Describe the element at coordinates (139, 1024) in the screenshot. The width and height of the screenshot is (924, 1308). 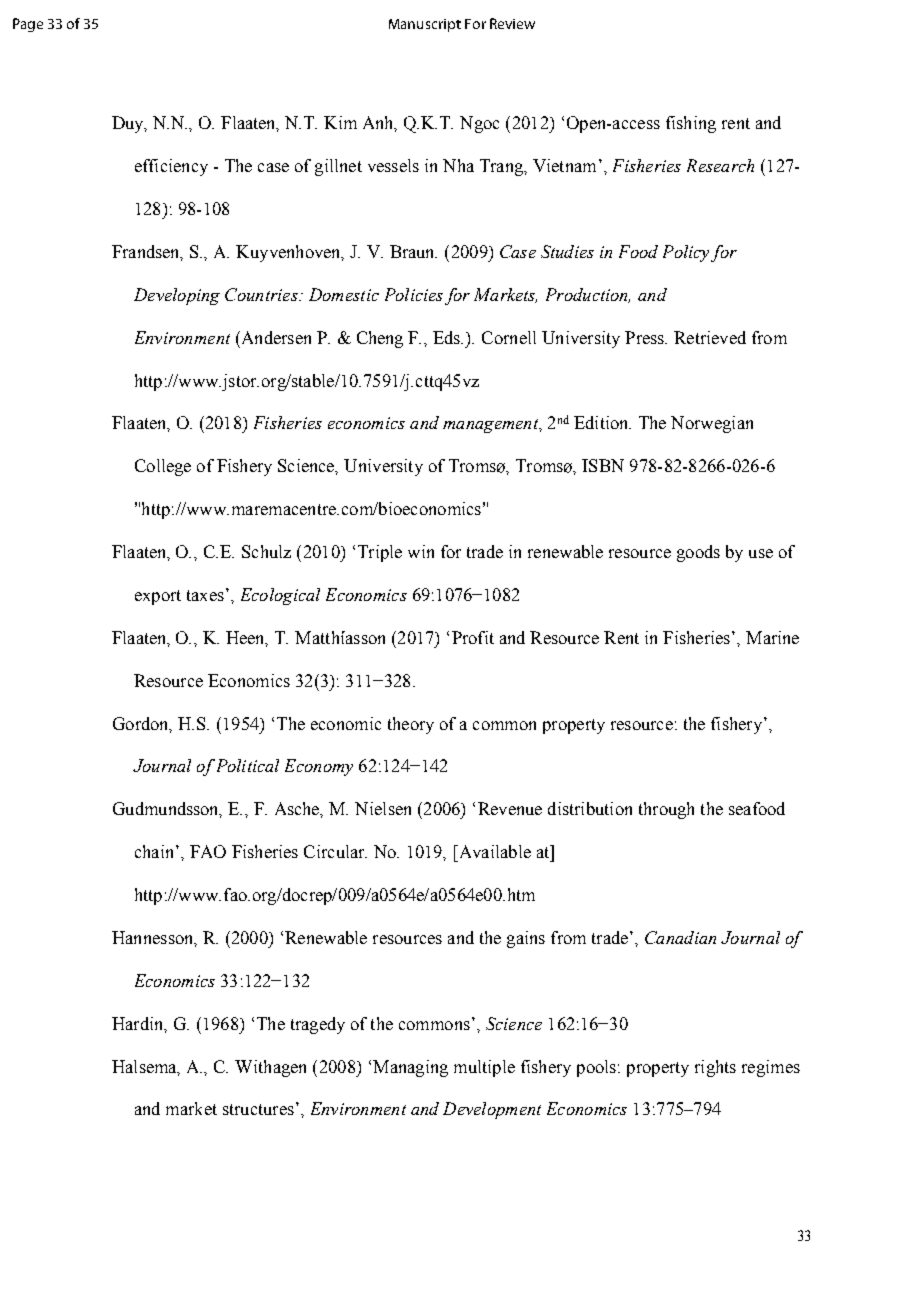
I see `Hardin` at that location.
